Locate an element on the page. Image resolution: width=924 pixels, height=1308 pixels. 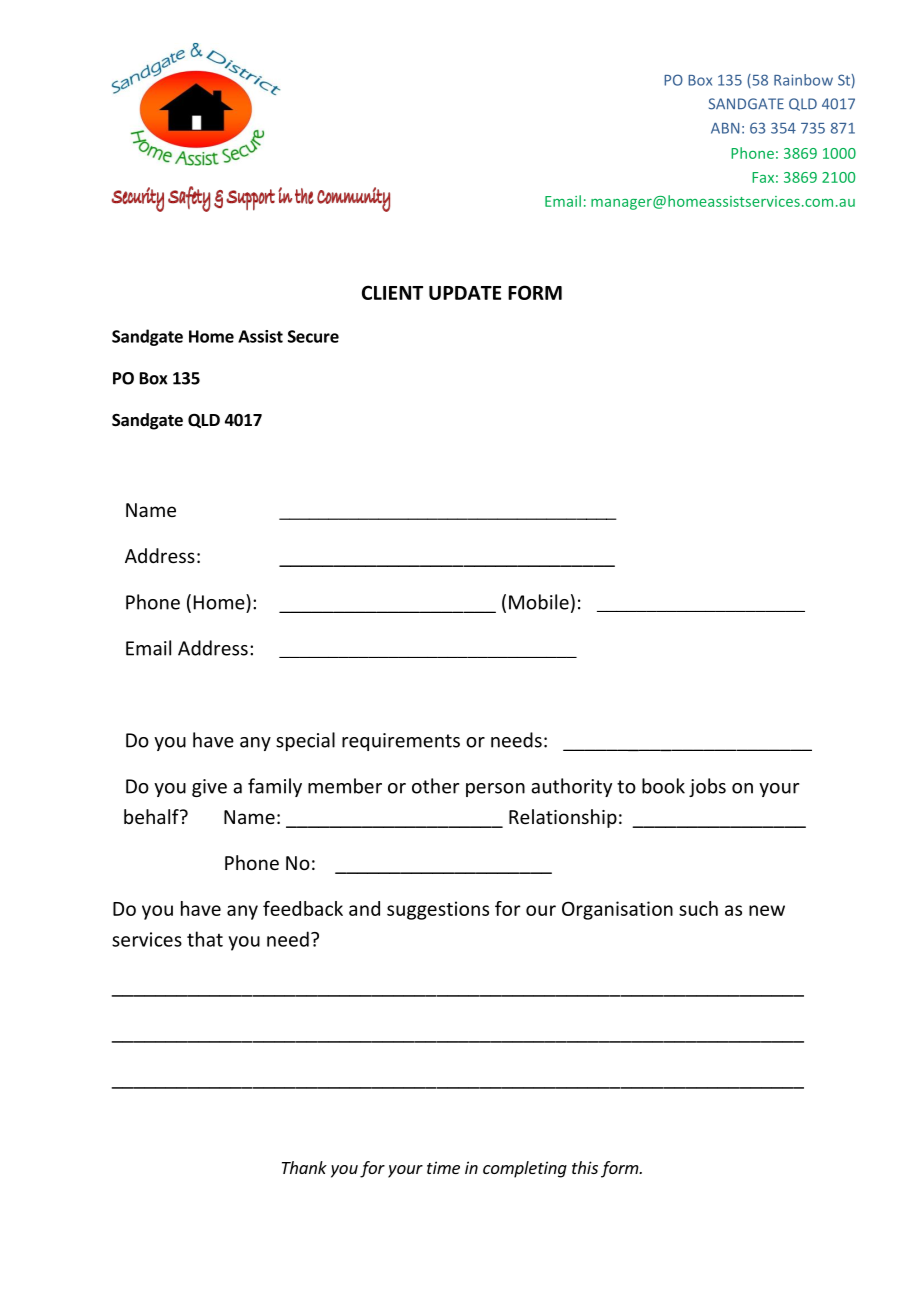
Mobile is located at coordinates (539, 602).
